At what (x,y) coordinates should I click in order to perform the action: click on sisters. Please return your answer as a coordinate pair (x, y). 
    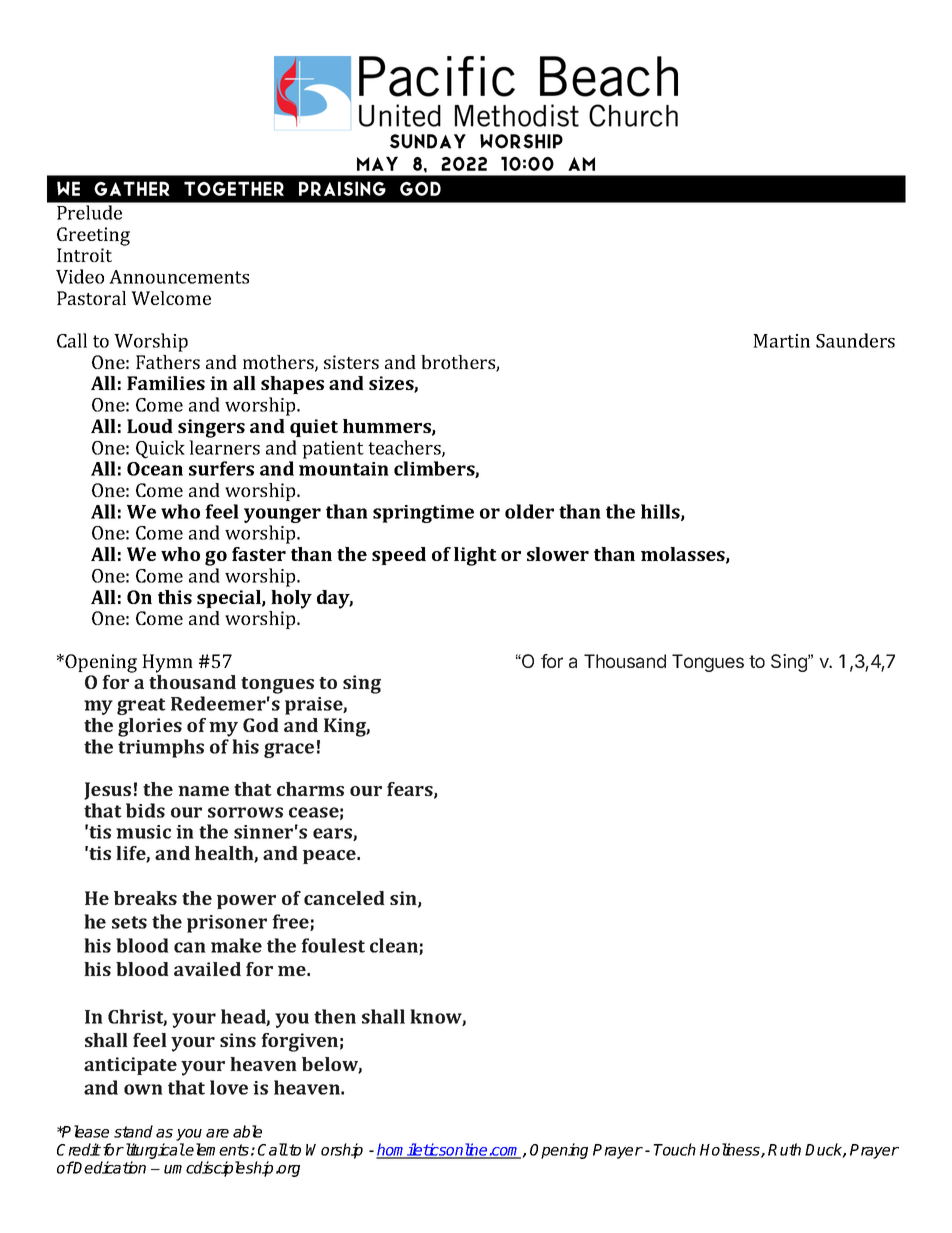
    Looking at the image, I should click on (351, 362).
